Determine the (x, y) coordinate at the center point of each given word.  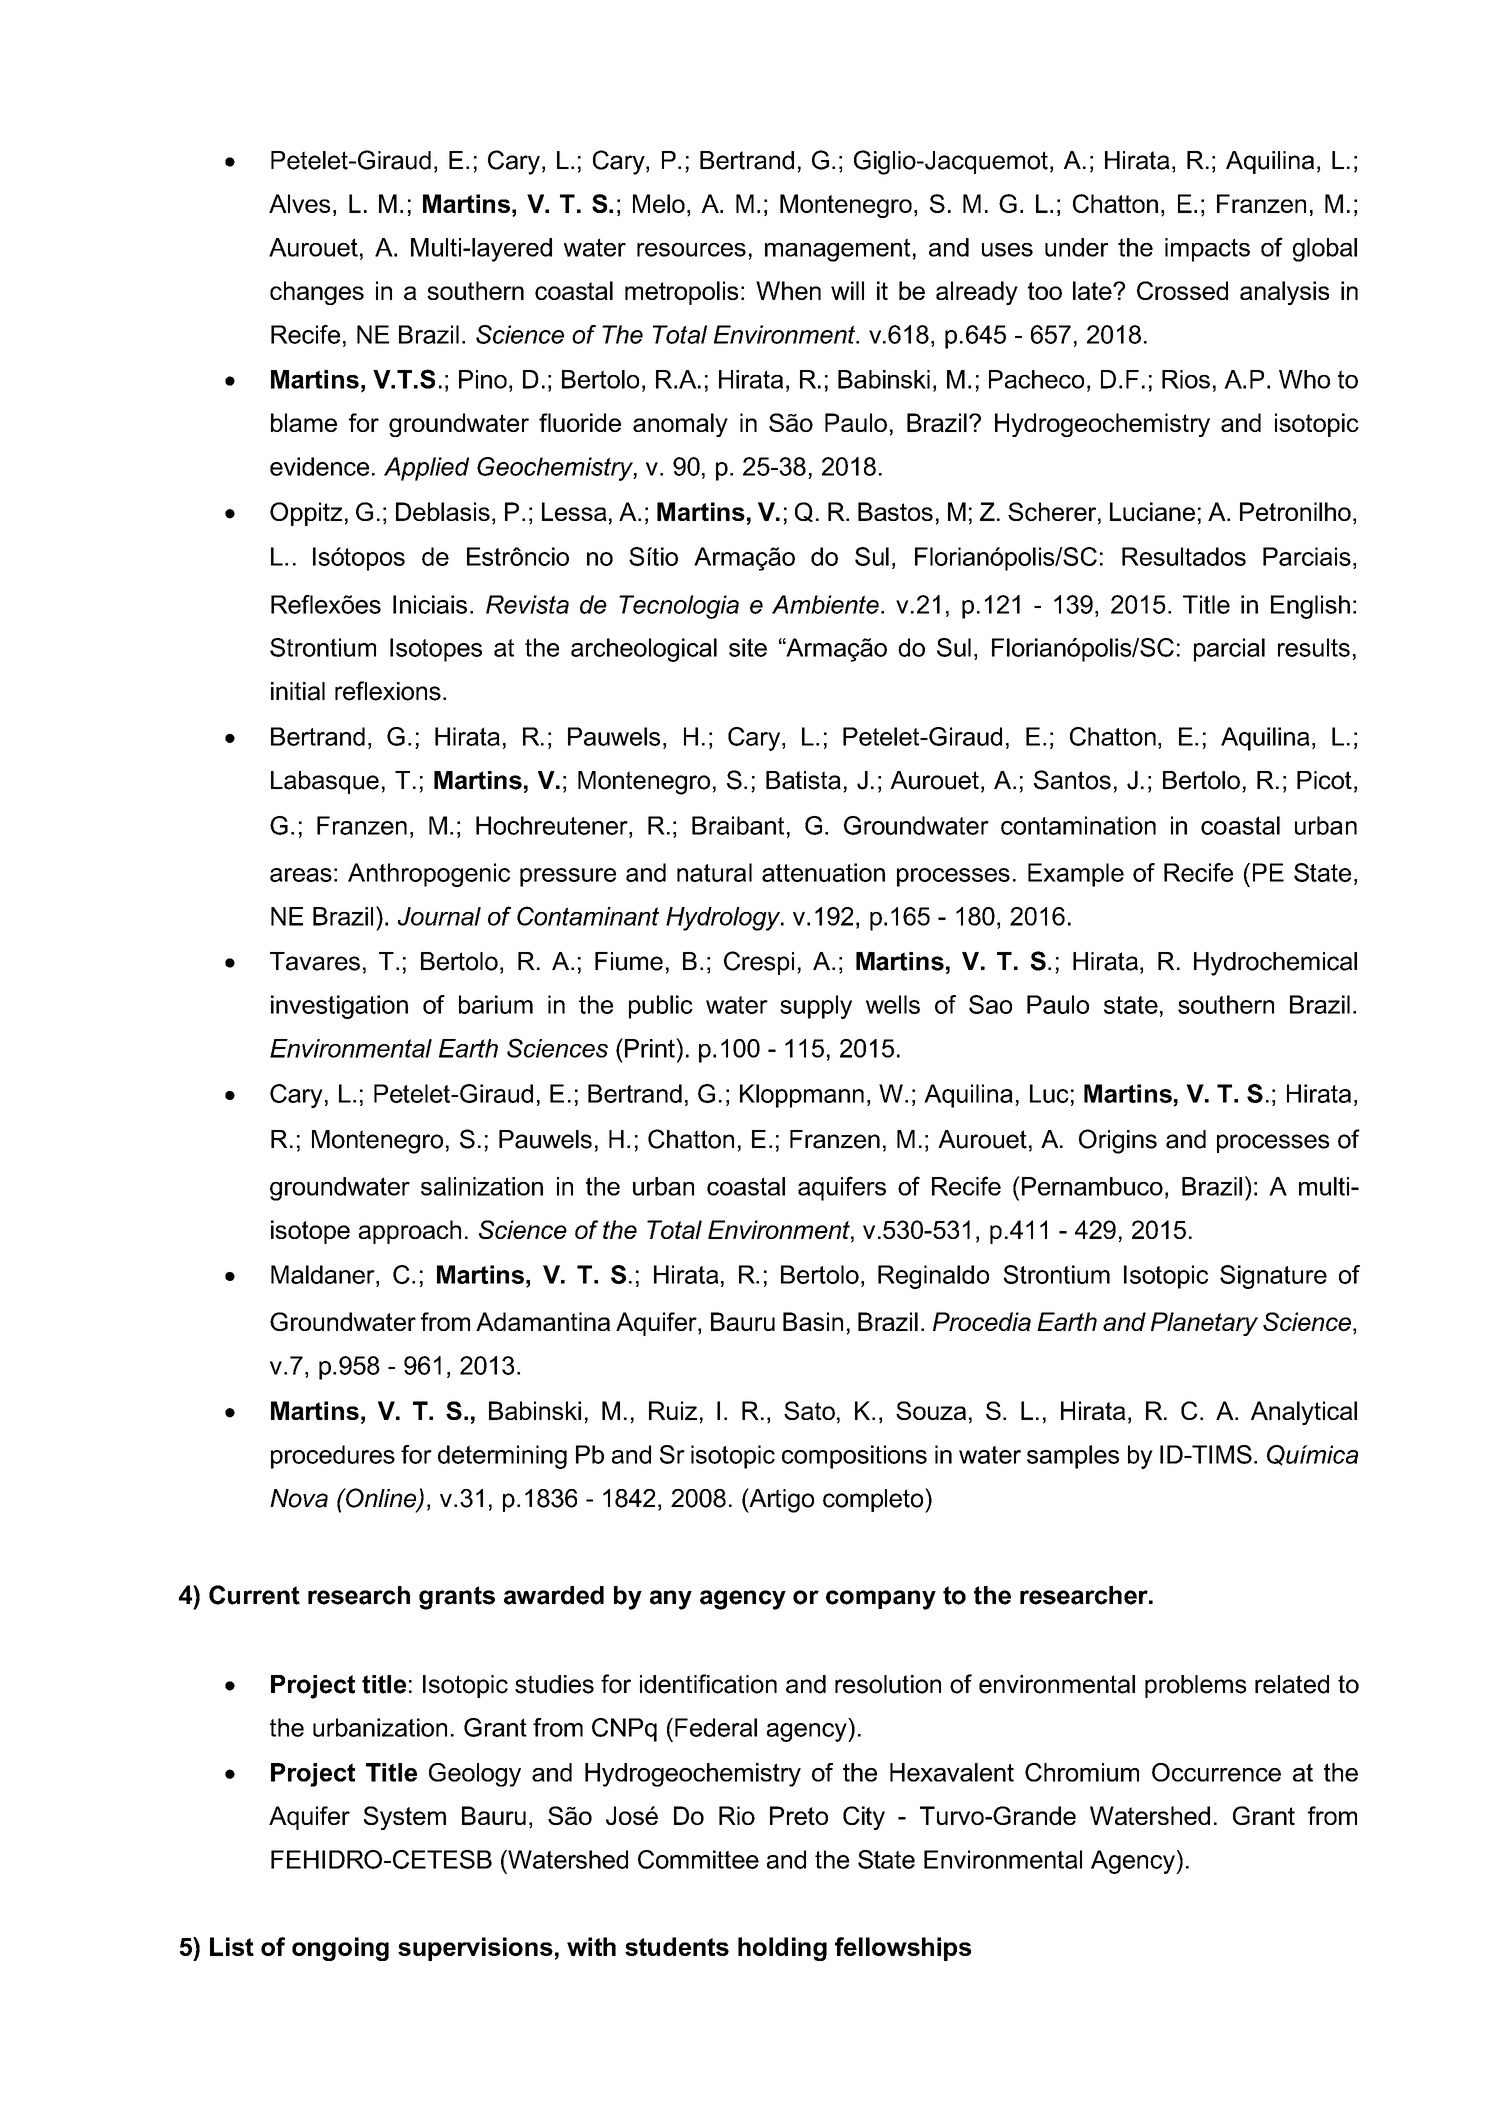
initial (298, 691)
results (1314, 647)
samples (1073, 1457)
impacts (1207, 250)
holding (782, 1949)
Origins (1118, 1141)
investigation (339, 1007)
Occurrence (1216, 1772)
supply (816, 1007)
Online (381, 1499)
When (788, 290)
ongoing (340, 1949)
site (748, 647)
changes (317, 293)
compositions (854, 1457)
